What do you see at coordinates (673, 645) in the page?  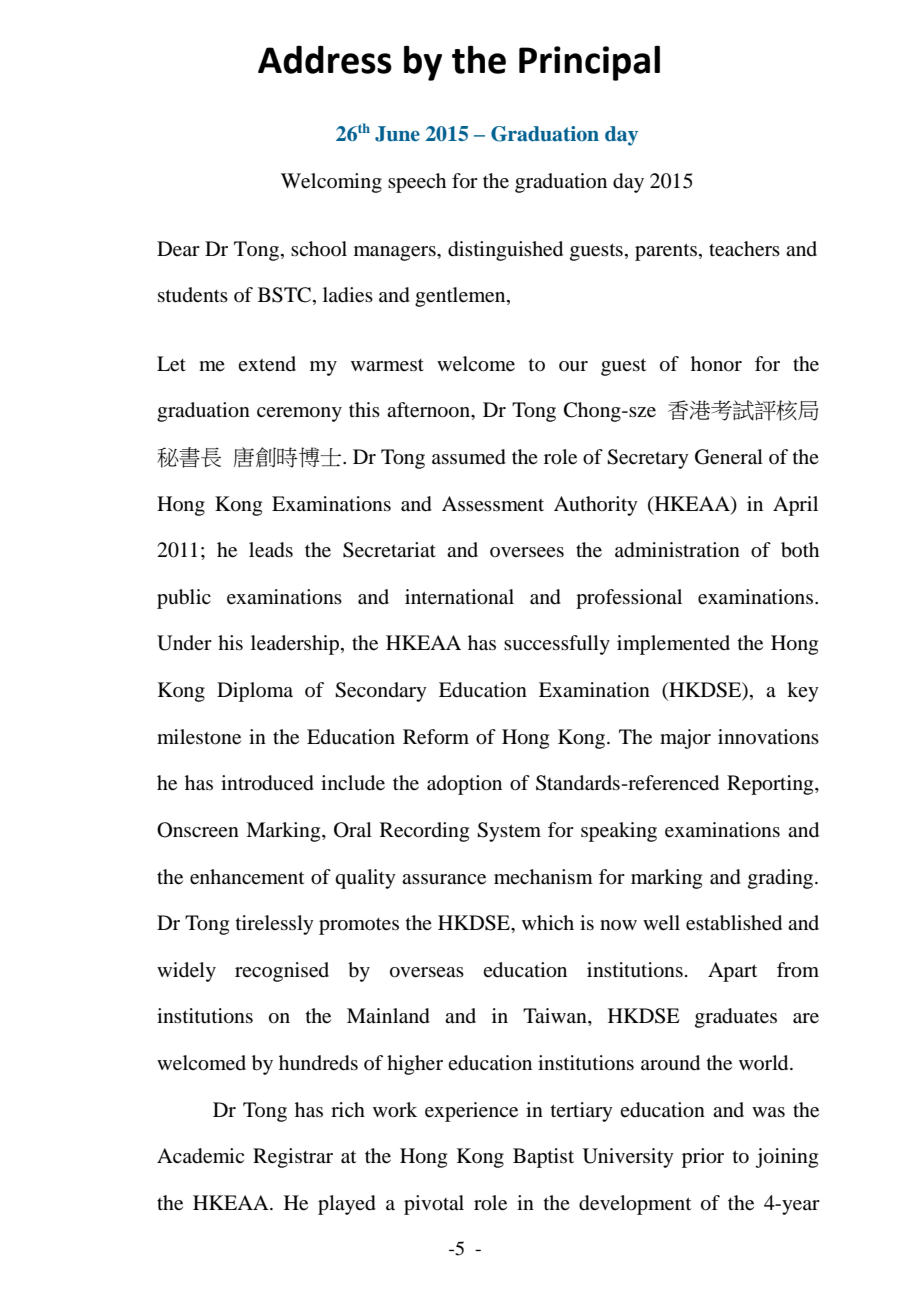 I see `implemented` at bounding box center [673, 645].
